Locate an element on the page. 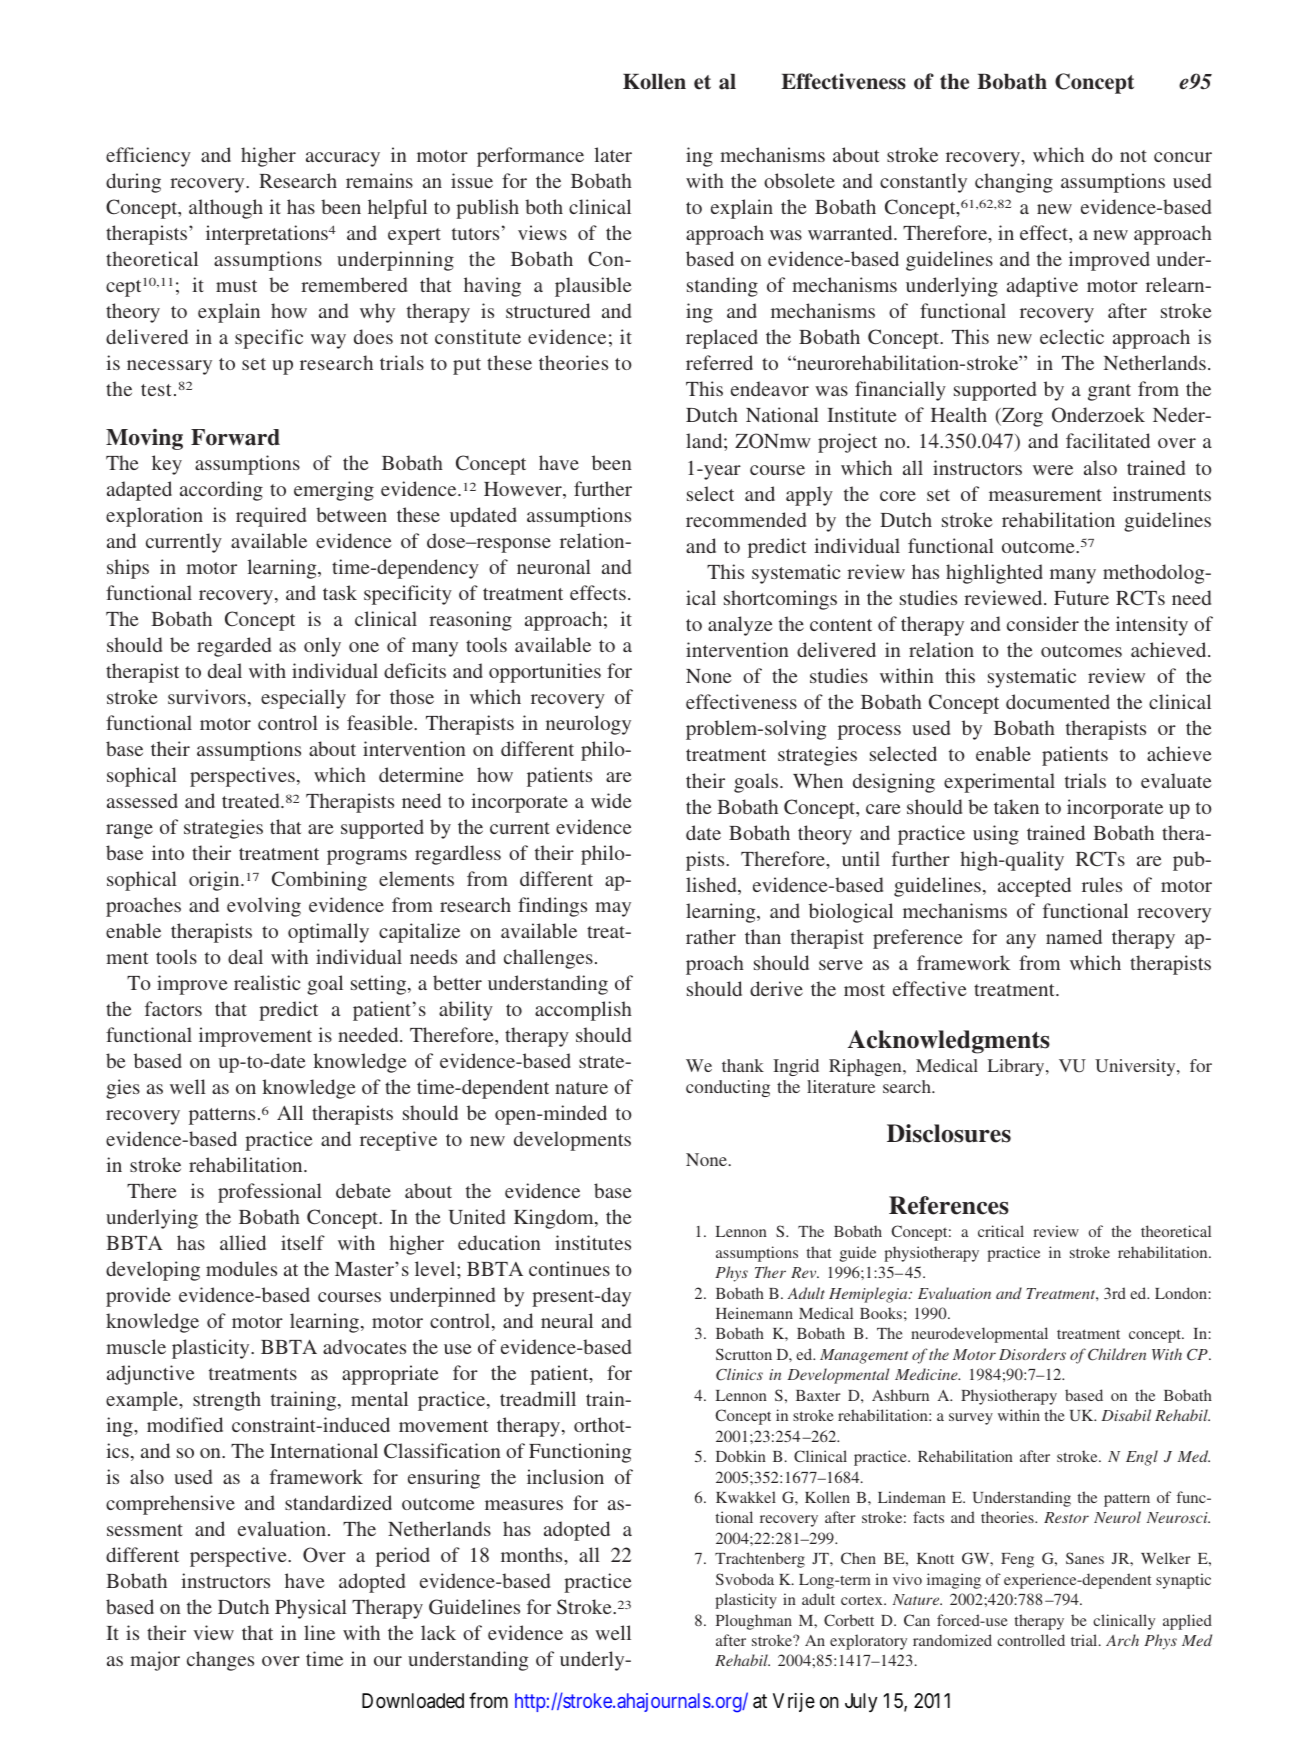  evolving is located at coordinates (264, 907).
